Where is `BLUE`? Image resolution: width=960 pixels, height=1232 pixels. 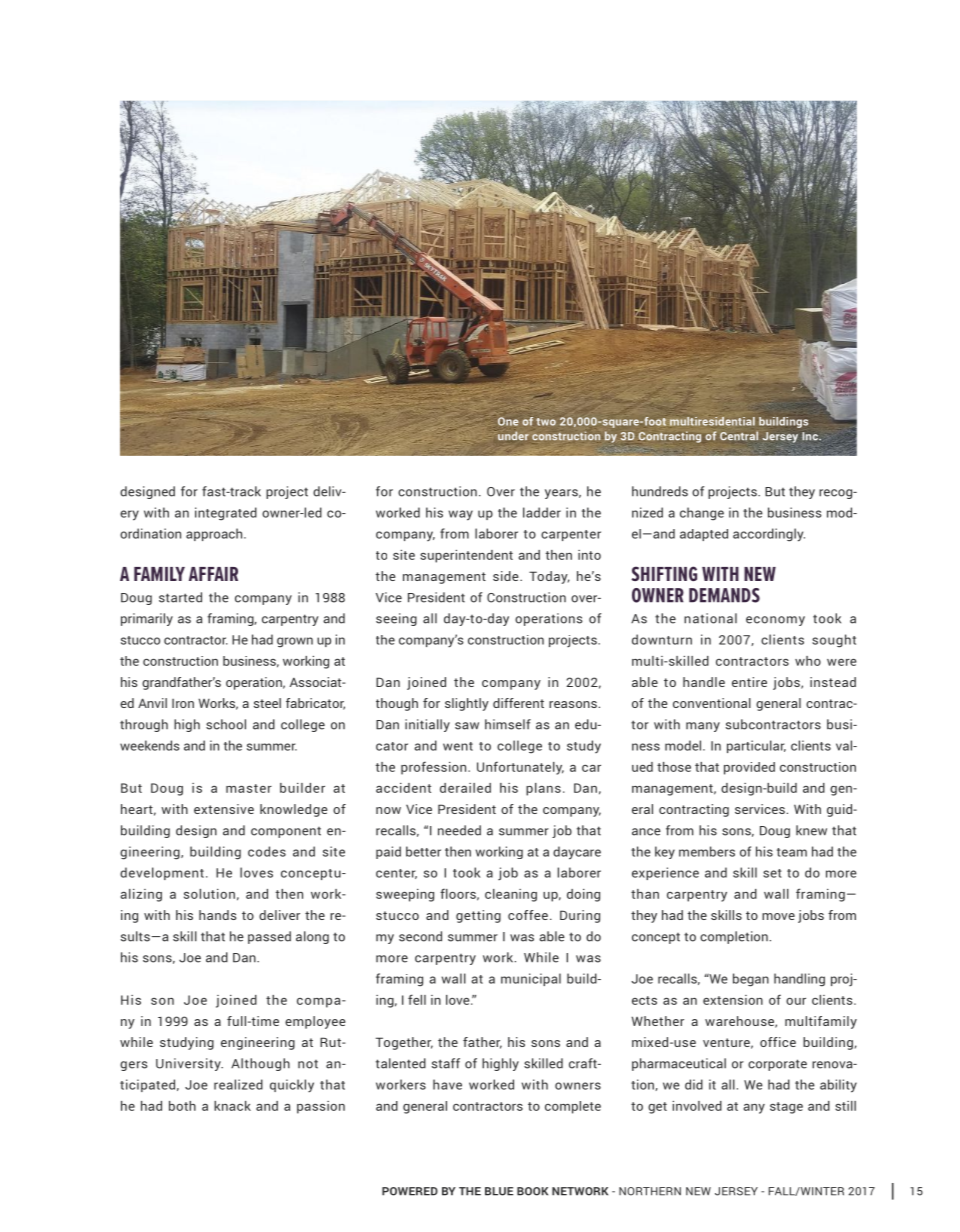 BLUE is located at coordinates (499, 1191).
